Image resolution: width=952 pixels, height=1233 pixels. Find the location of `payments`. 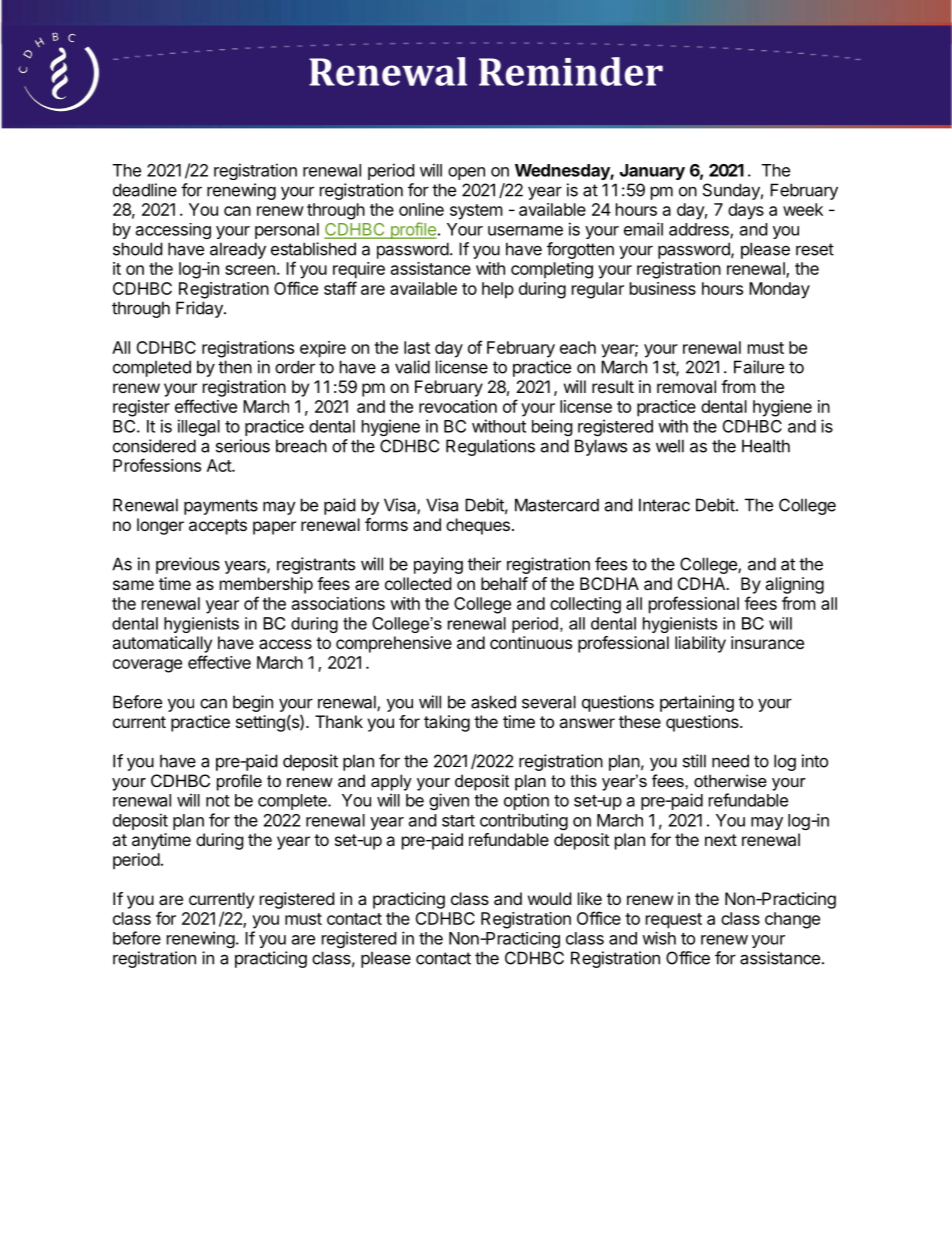

payments is located at coordinates (221, 507).
